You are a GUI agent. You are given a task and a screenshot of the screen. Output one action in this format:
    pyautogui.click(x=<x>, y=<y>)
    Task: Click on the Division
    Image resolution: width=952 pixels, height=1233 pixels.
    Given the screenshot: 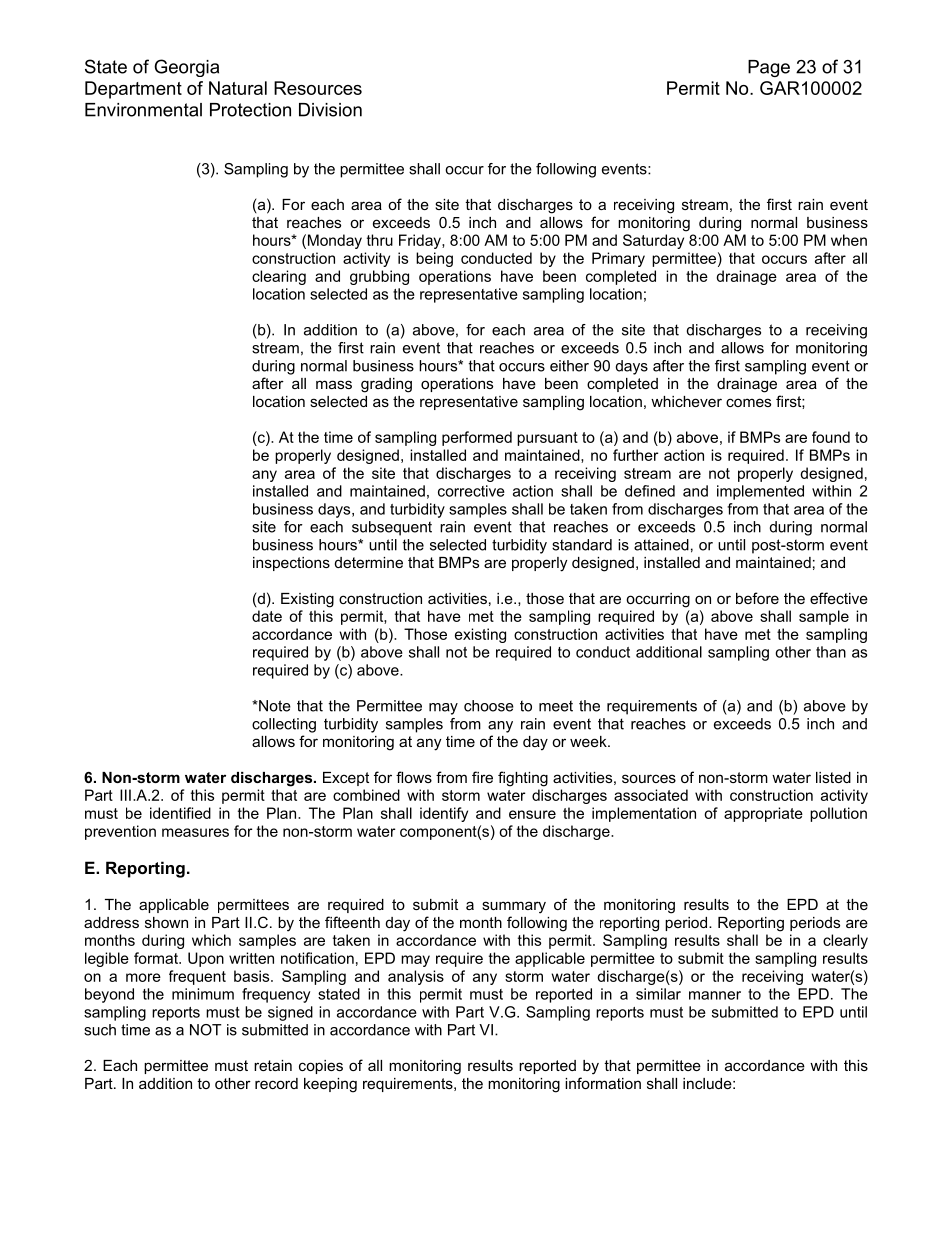 What is the action you would take?
    pyautogui.click(x=330, y=110)
